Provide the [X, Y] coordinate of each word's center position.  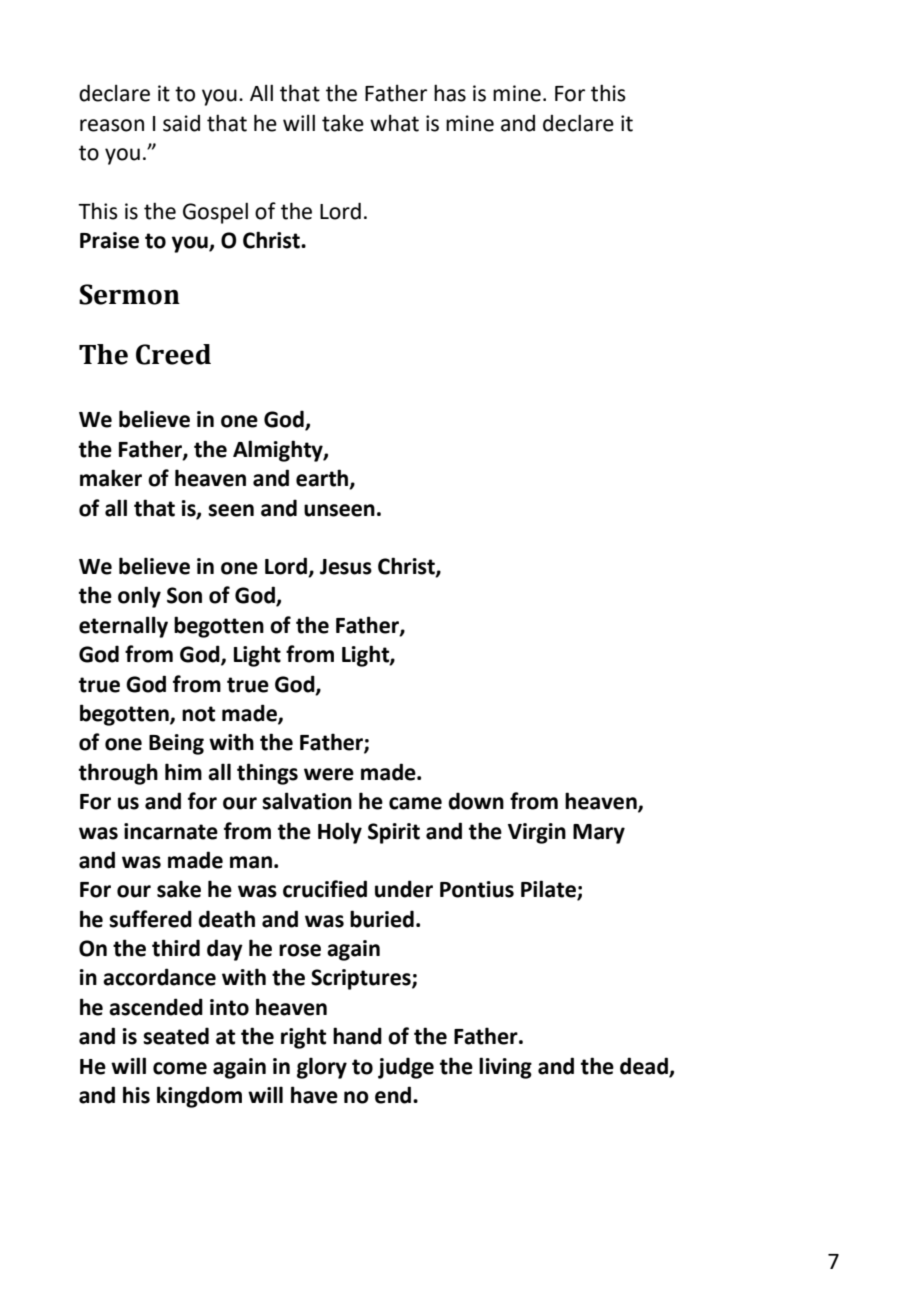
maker [111, 478]
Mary [599, 834]
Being [176, 744]
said [181, 123]
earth [323, 479]
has [450, 93]
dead [644, 1066]
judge [406, 1068]
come [180, 1068]
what [394, 123]
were [329, 774]
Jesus [346, 567]
